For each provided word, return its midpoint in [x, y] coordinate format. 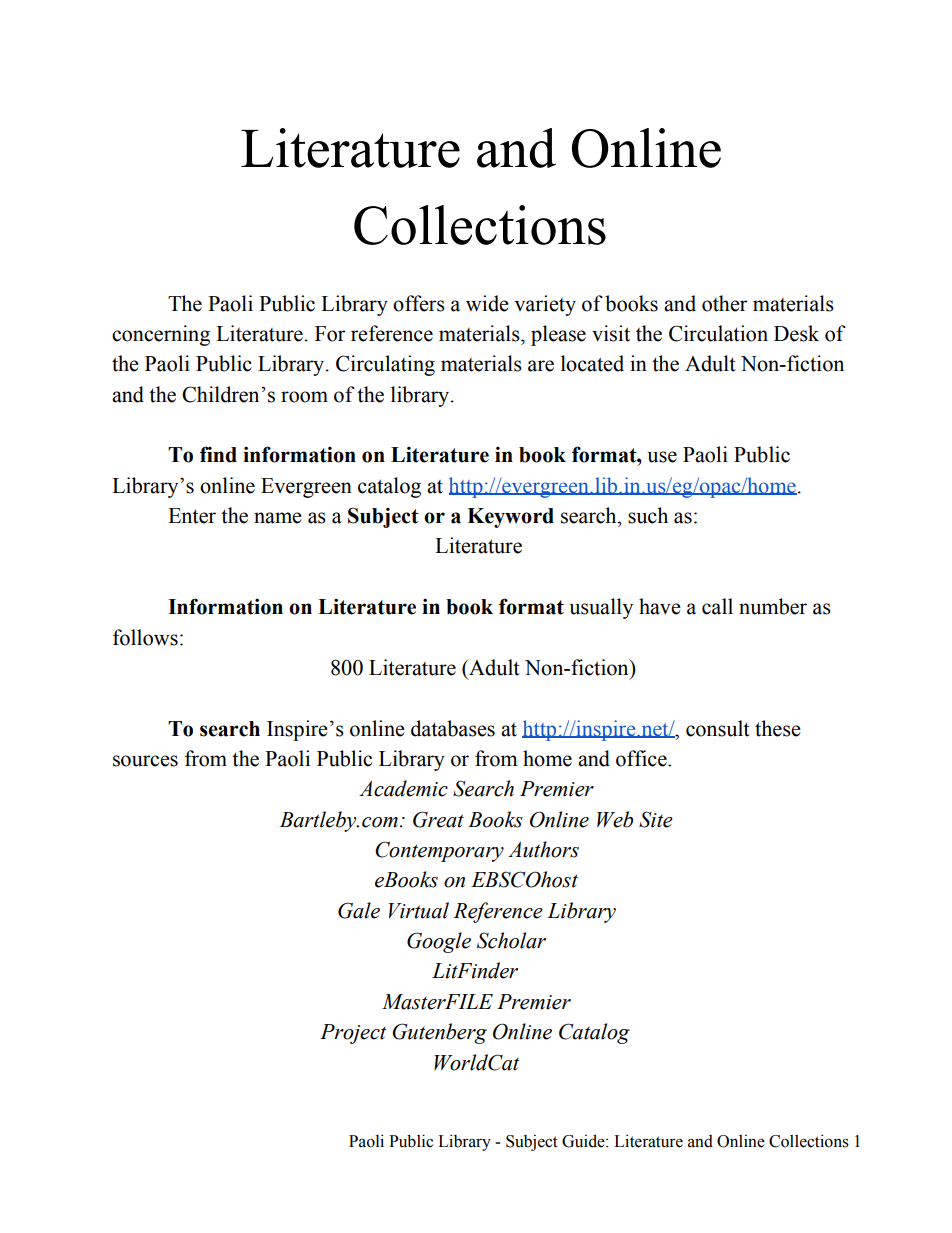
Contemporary [439, 851]
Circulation [718, 333]
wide [487, 303]
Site [656, 819]
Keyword [510, 518]
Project [353, 1034]
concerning [161, 335]
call [717, 606]
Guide [584, 1141]
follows [145, 637]
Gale [359, 910]
